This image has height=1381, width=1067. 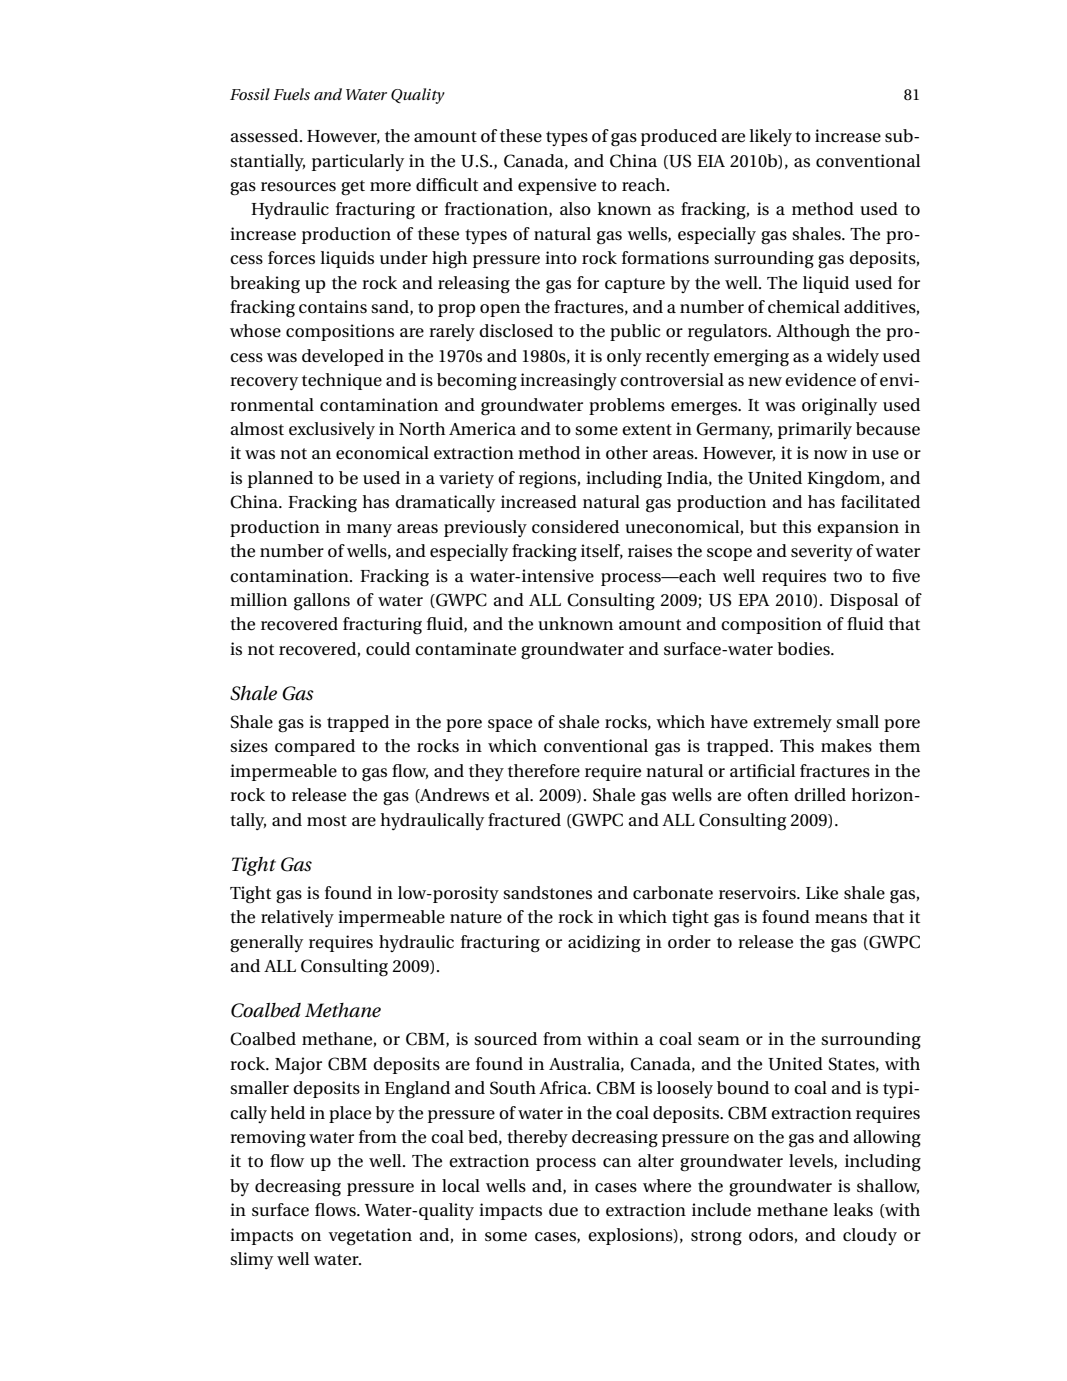 What do you see at coordinates (804, 649) in the image?
I see `bodies` at bounding box center [804, 649].
